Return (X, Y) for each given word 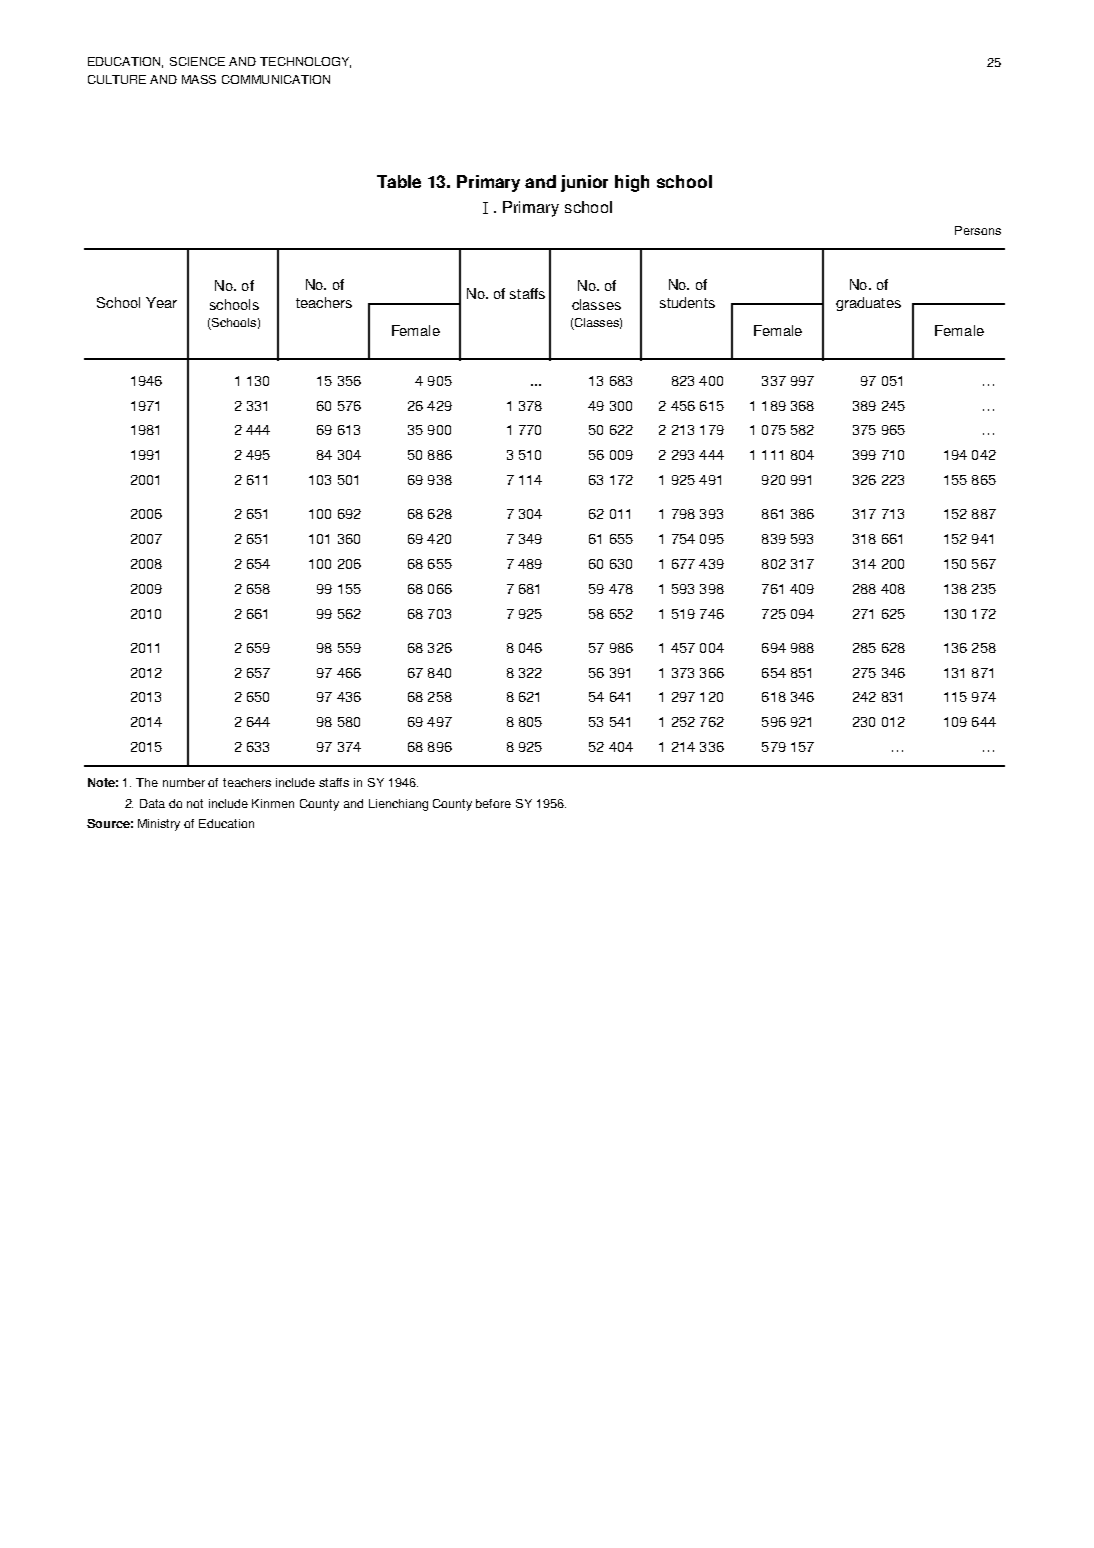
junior (584, 183)
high (632, 183)
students (687, 302)
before (493, 803)
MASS (199, 79)
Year (161, 302)
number (184, 782)
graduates (868, 304)
